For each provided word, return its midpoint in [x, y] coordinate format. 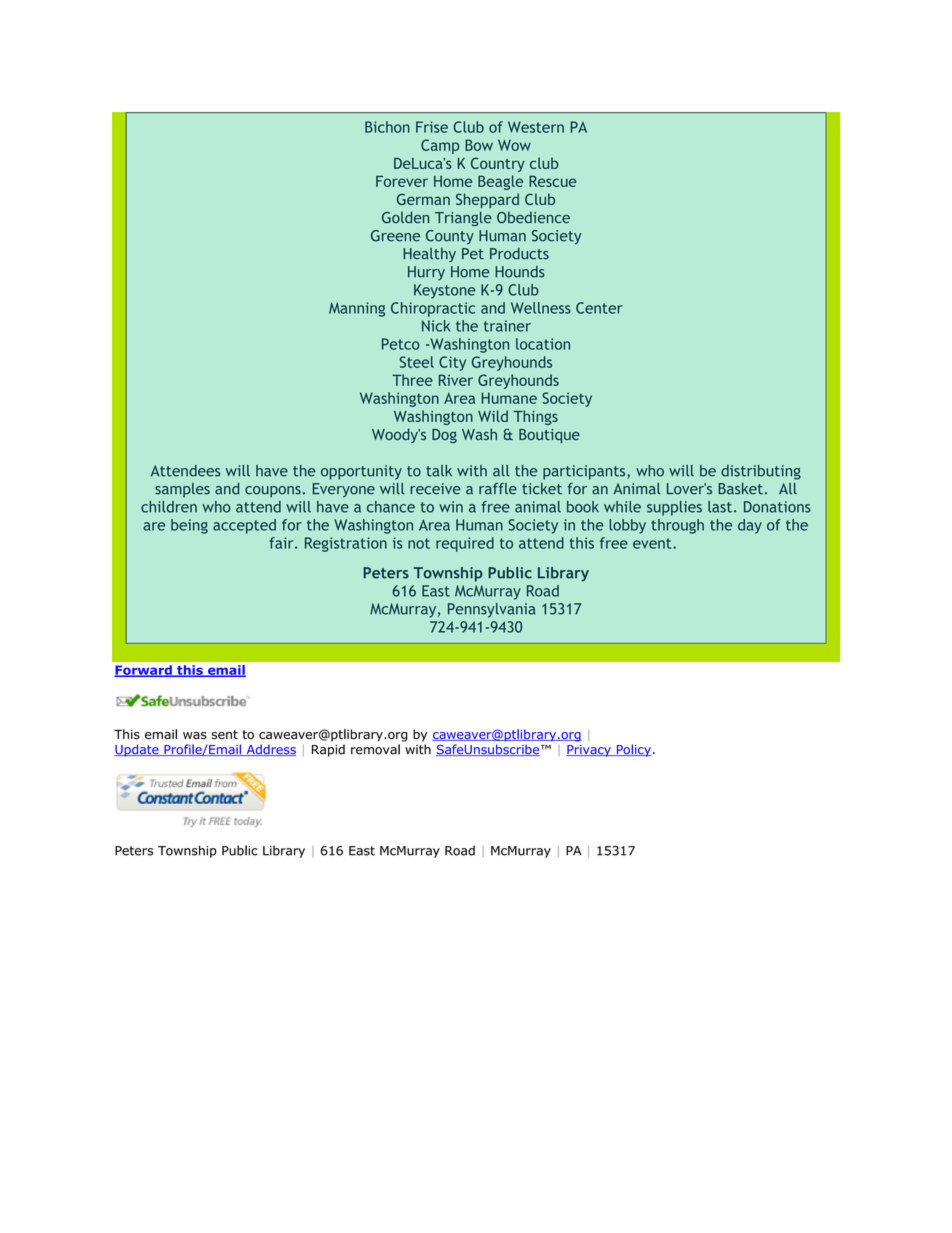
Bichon [387, 127]
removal [375, 749]
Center [599, 308]
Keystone [444, 291]
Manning [357, 309]
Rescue [552, 181]
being [189, 526]
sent [225, 735]
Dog [444, 436]
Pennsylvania [492, 610]
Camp [440, 146]
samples [182, 490]
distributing [761, 472]
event [653, 543]
